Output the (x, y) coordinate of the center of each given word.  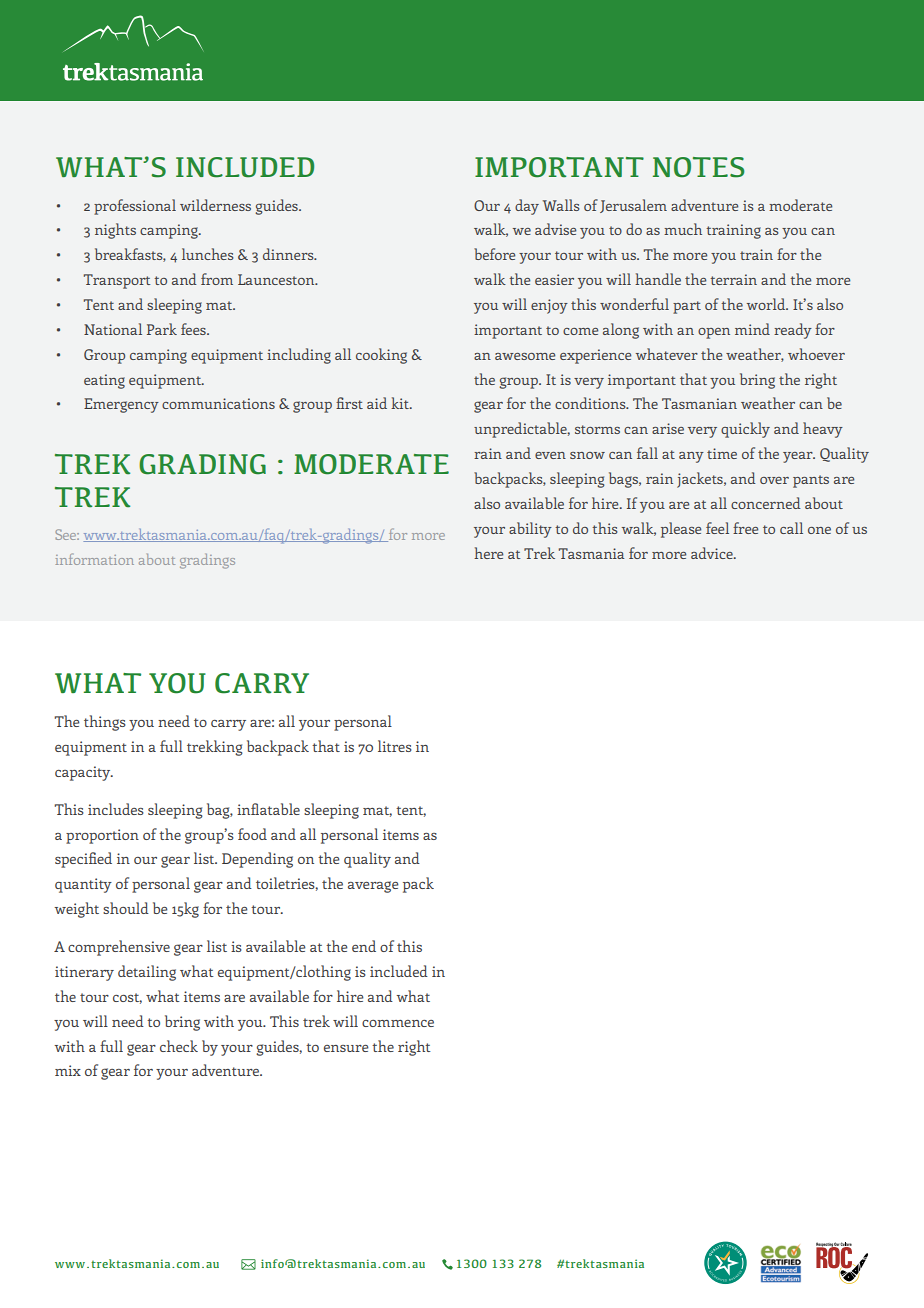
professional (135, 207)
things (105, 723)
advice (713, 553)
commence (398, 1023)
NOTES (698, 167)
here (488, 553)
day (527, 207)
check (179, 1046)
